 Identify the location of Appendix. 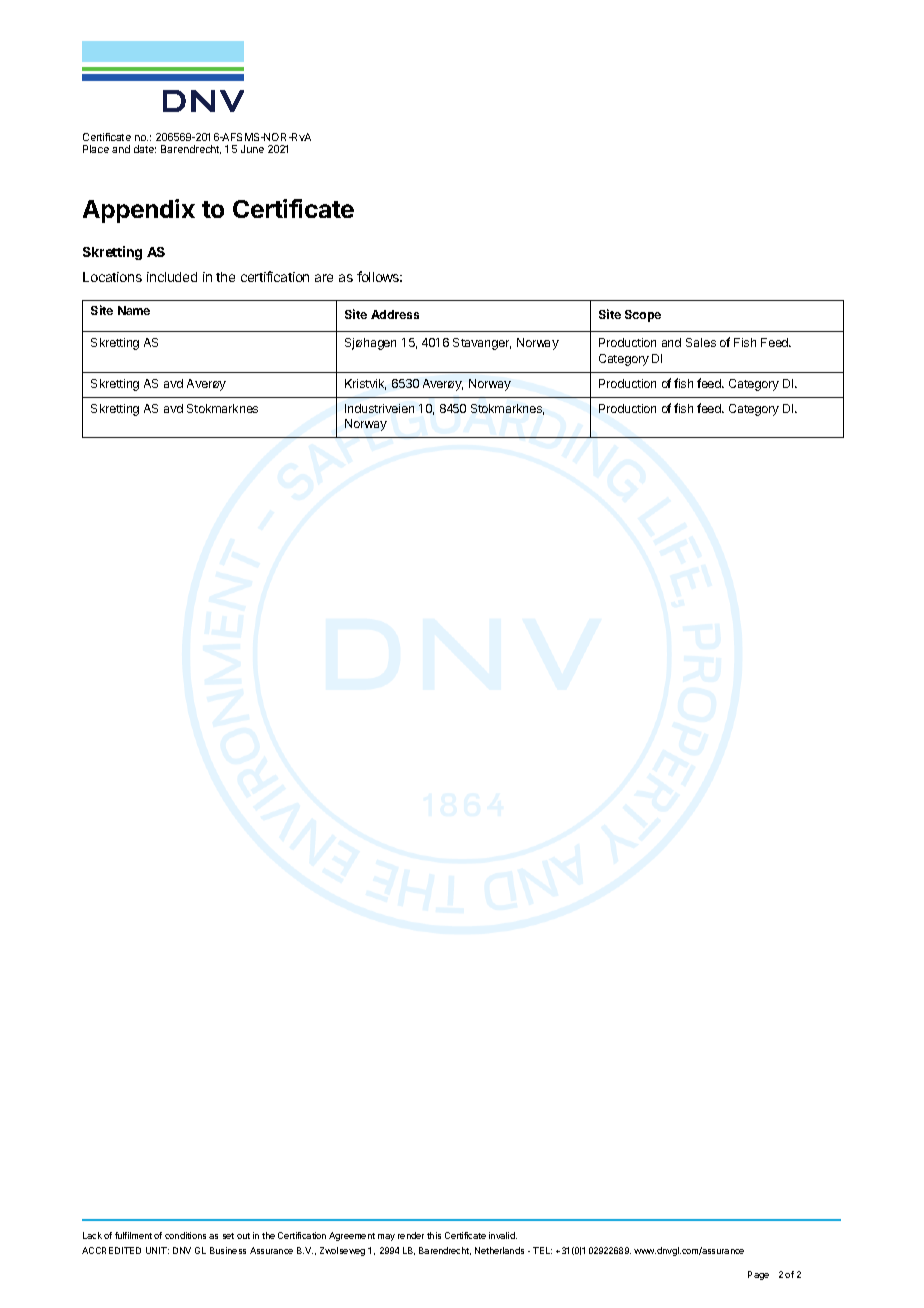
(139, 211).
